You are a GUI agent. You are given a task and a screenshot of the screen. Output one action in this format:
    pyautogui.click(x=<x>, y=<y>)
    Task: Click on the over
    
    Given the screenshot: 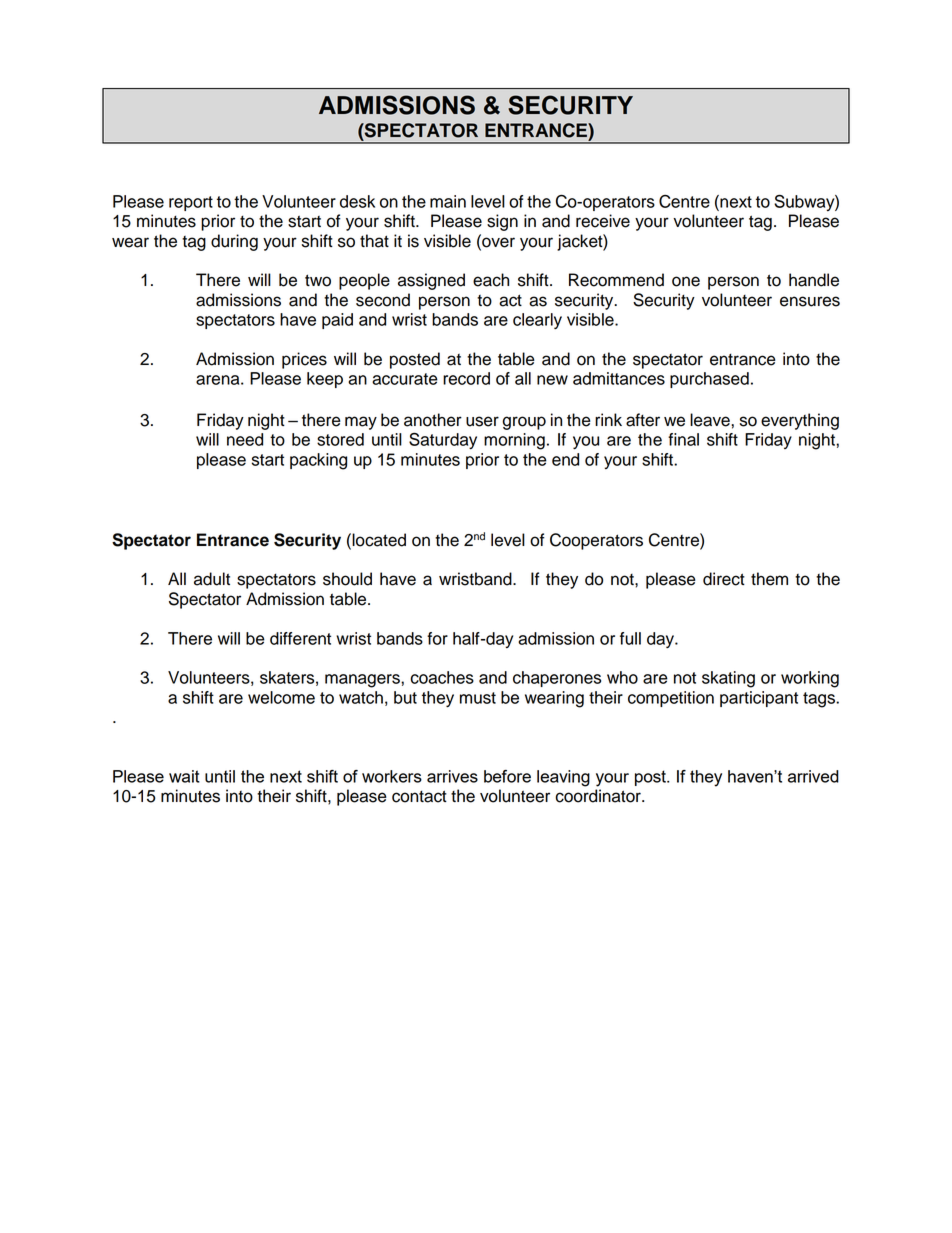 What is the action you would take?
    pyautogui.click(x=497, y=242)
